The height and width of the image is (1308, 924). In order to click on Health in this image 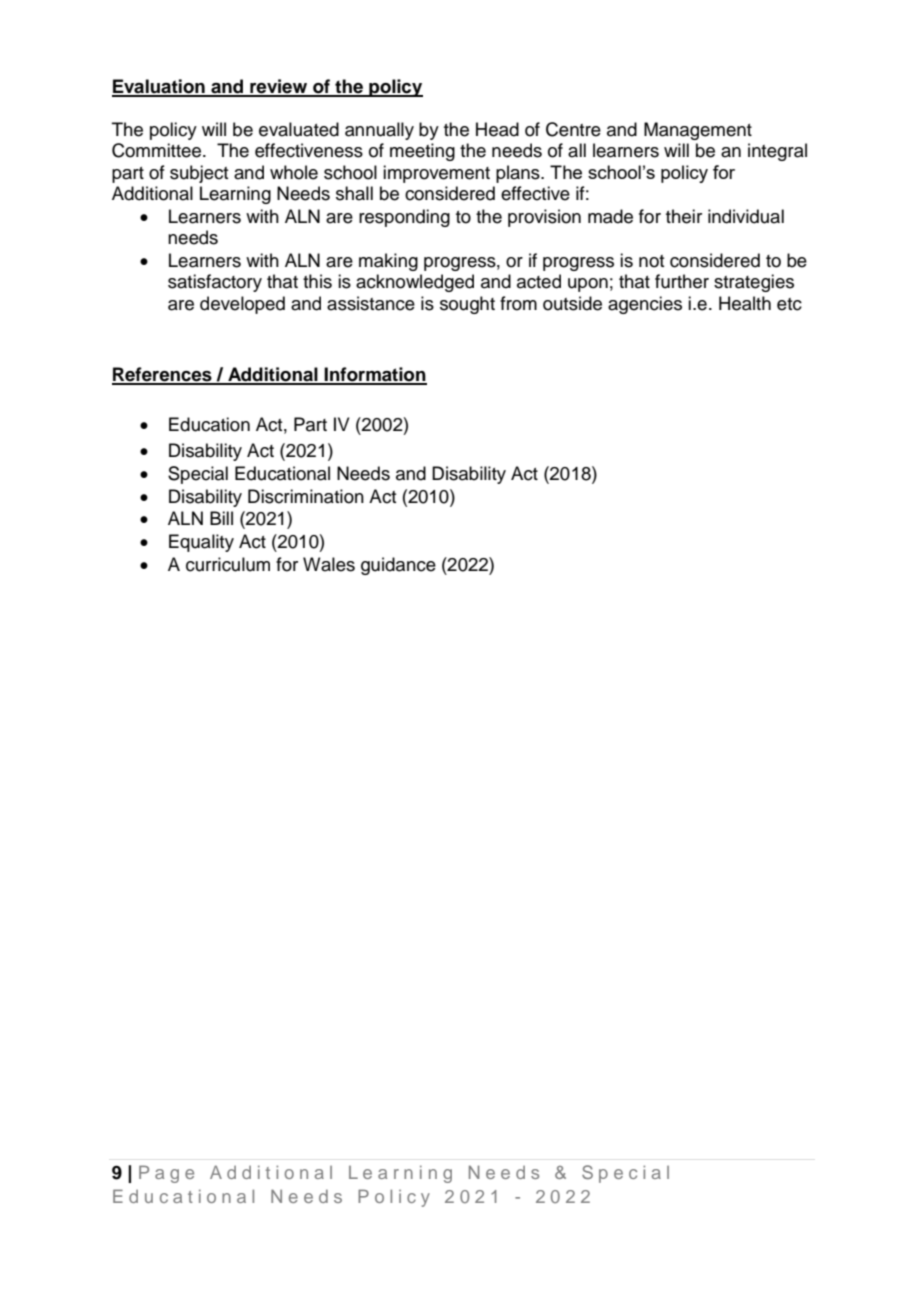, I will do `click(745, 303)`.
